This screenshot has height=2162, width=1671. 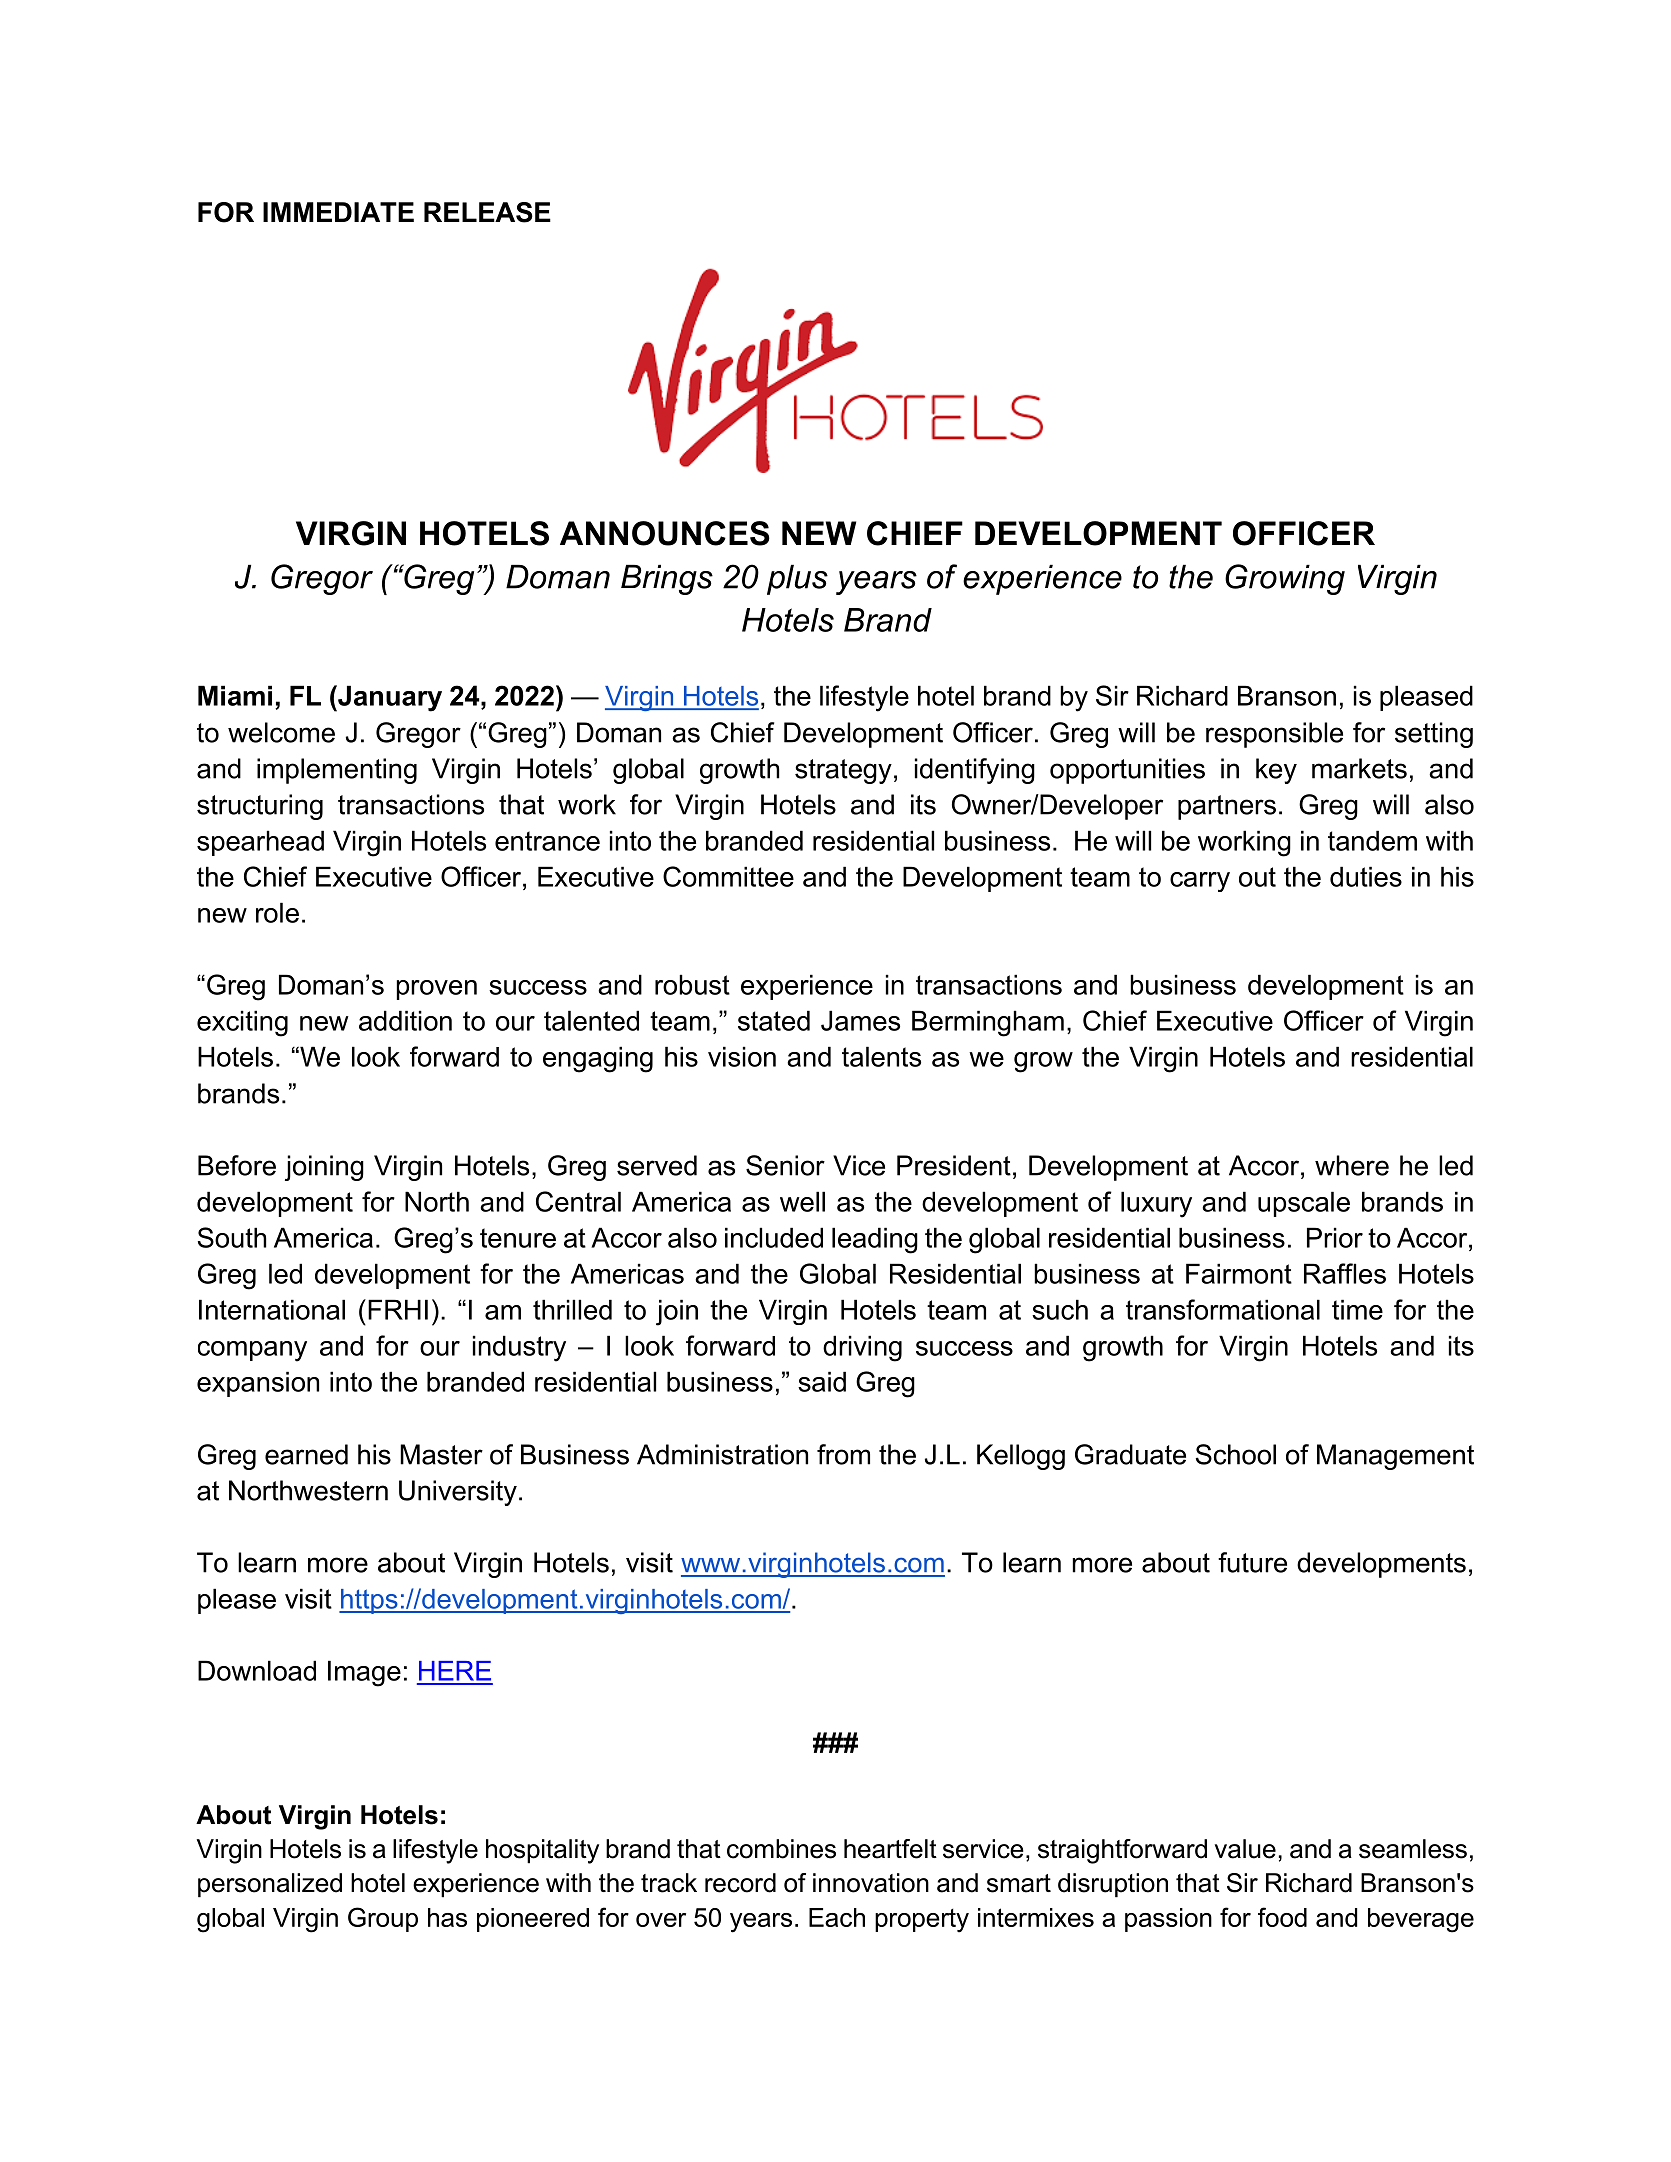 I want to click on responsible, so click(x=1274, y=735).
